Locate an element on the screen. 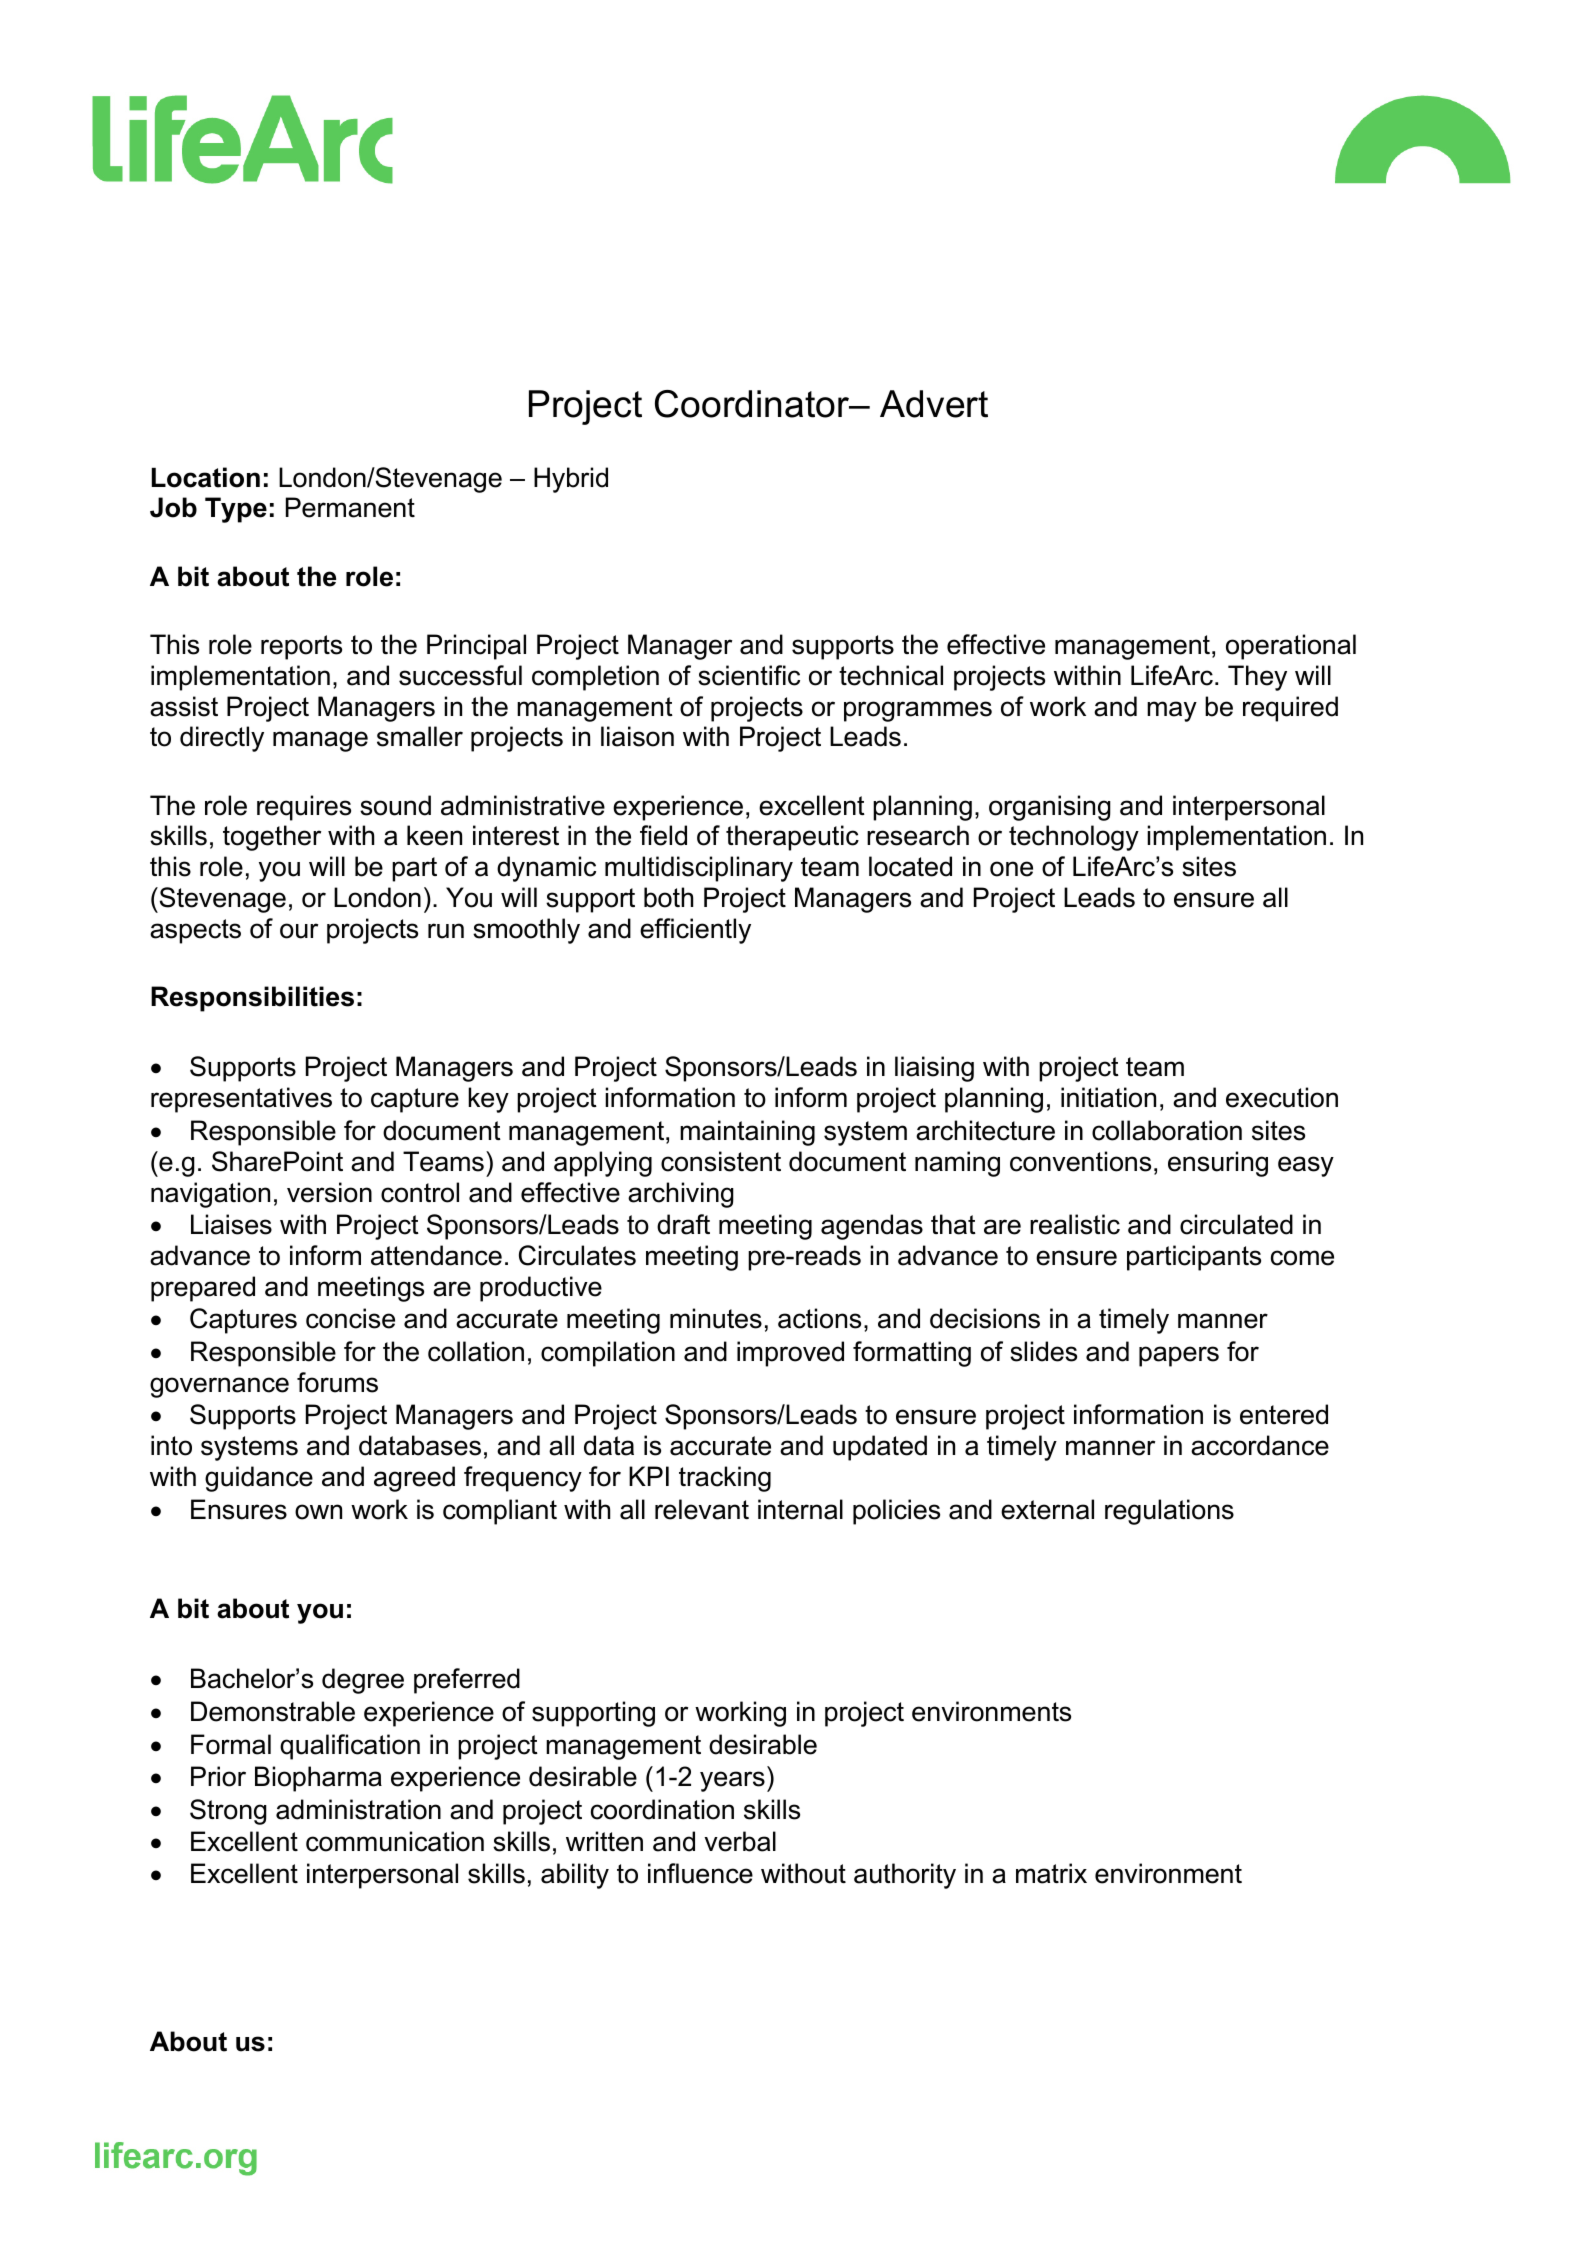 This screenshot has height=2256, width=1595. efficiently is located at coordinates (695, 931).
